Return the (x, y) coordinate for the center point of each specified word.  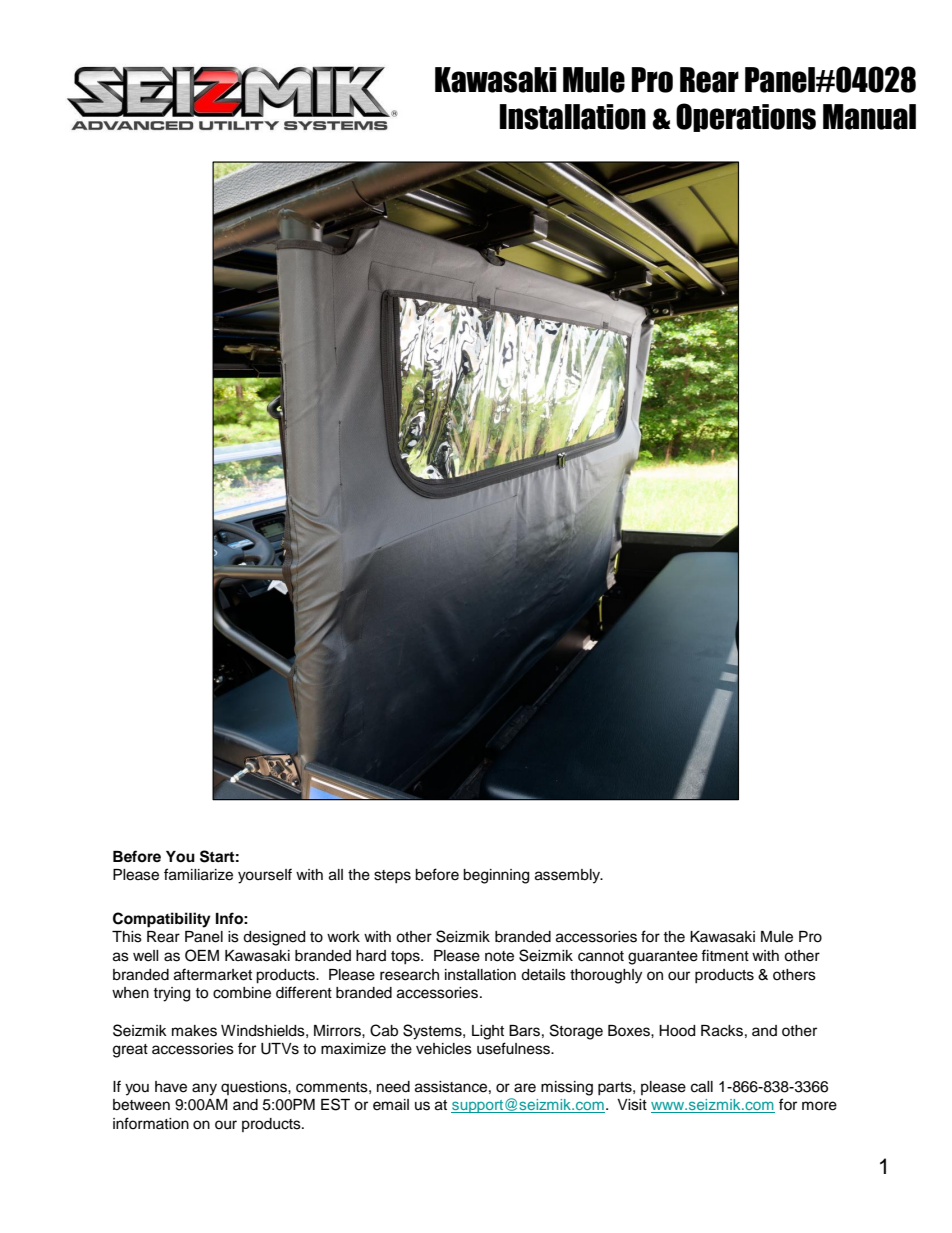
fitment (725, 955)
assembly (568, 876)
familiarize (198, 874)
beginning (496, 876)
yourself (265, 876)
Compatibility (162, 920)
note (499, 956)
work (343, 937)
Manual (869, 117)
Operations (746, 117)
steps (392, 876)
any (204, 1089)
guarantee (663, 958)
